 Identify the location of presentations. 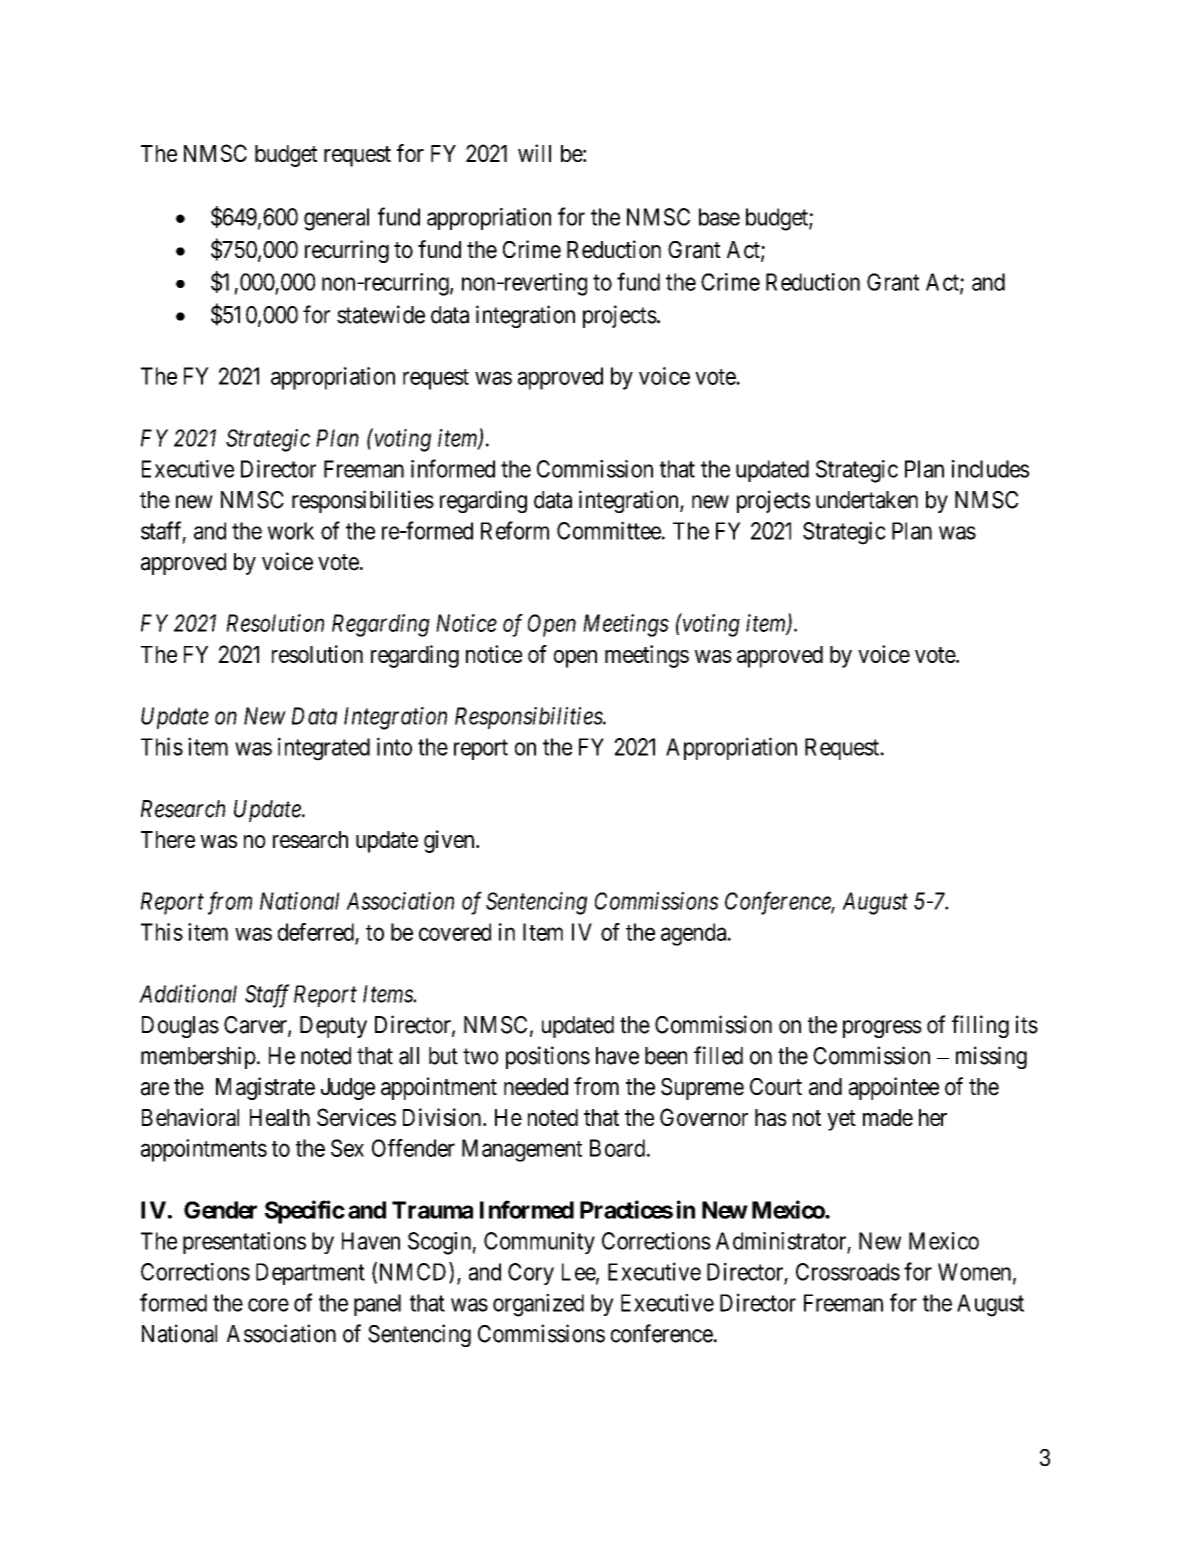
(244, 1243).
